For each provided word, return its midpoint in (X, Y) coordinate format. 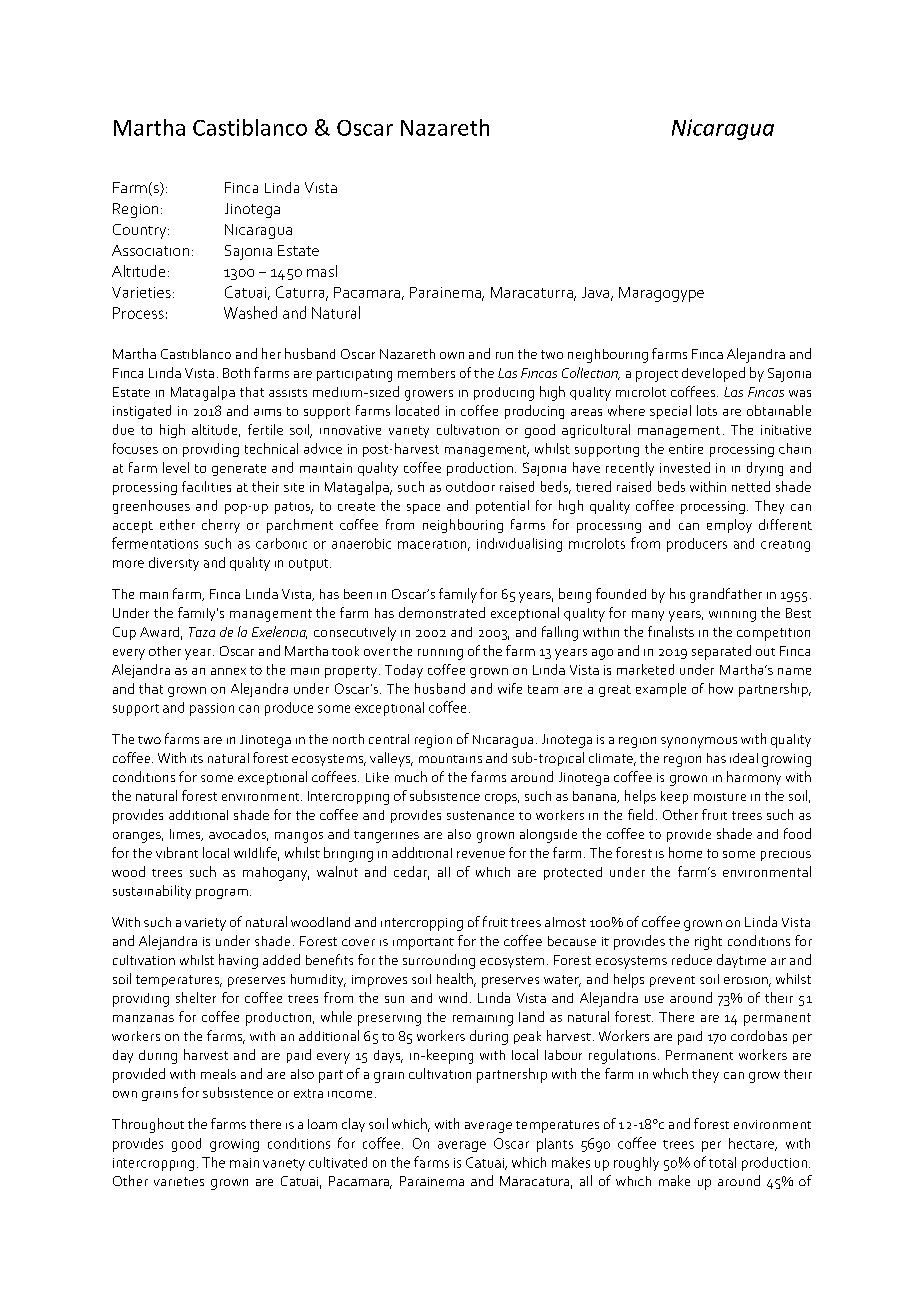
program (222, 894)
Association (150, 250)
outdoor (470, 486)
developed (713, 374)
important (423, 944)
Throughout (148, 1125)
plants (555, 1145)
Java (597, 293)
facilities (206, 486)
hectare (753, 1144)
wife (510, 688)
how (721, 688)
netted (751, 486)
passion (212, 709)
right (708, 943)
